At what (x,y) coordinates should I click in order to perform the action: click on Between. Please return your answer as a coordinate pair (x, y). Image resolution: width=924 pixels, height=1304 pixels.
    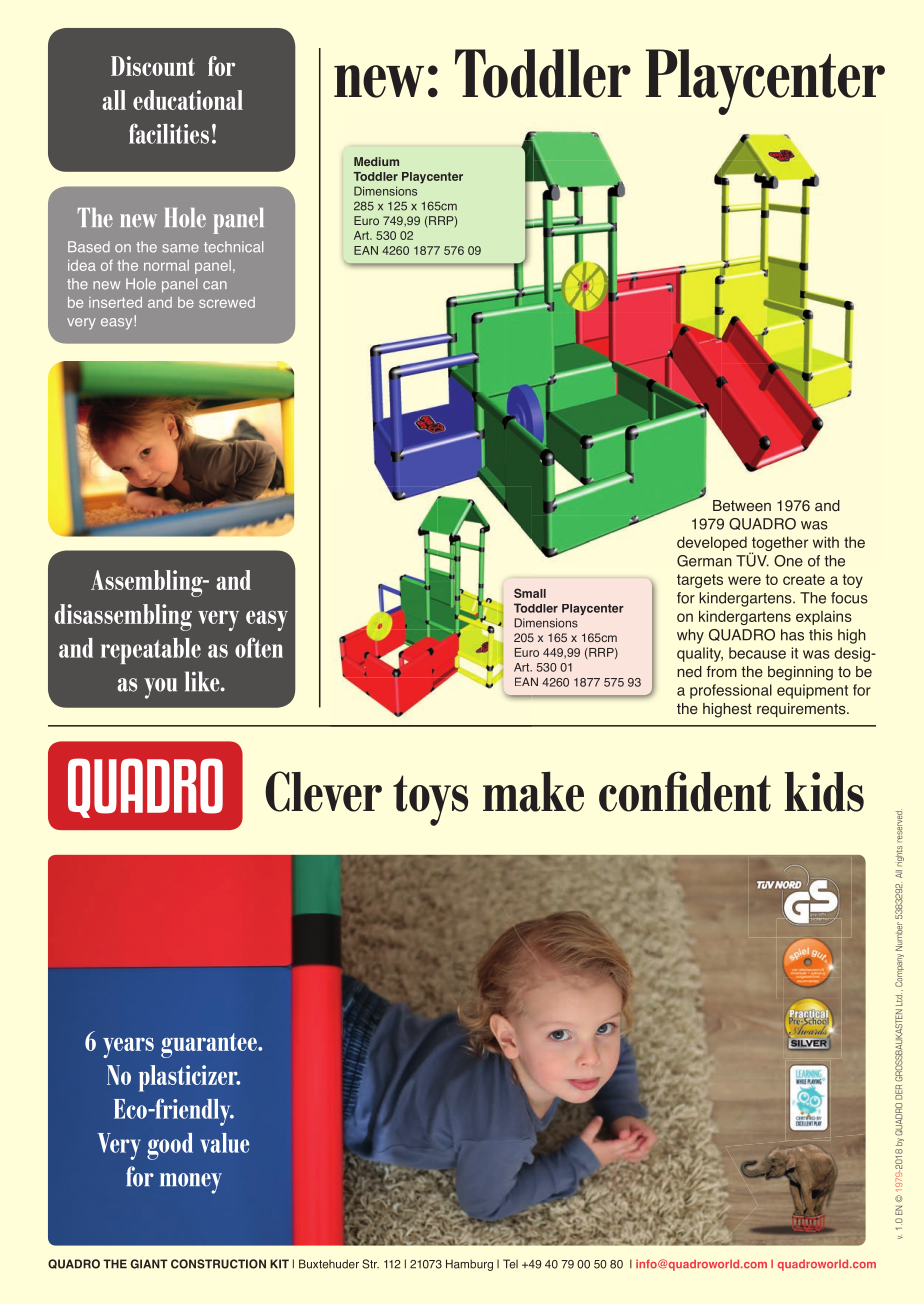
    Looking at the image, I should click on (742, 506).
